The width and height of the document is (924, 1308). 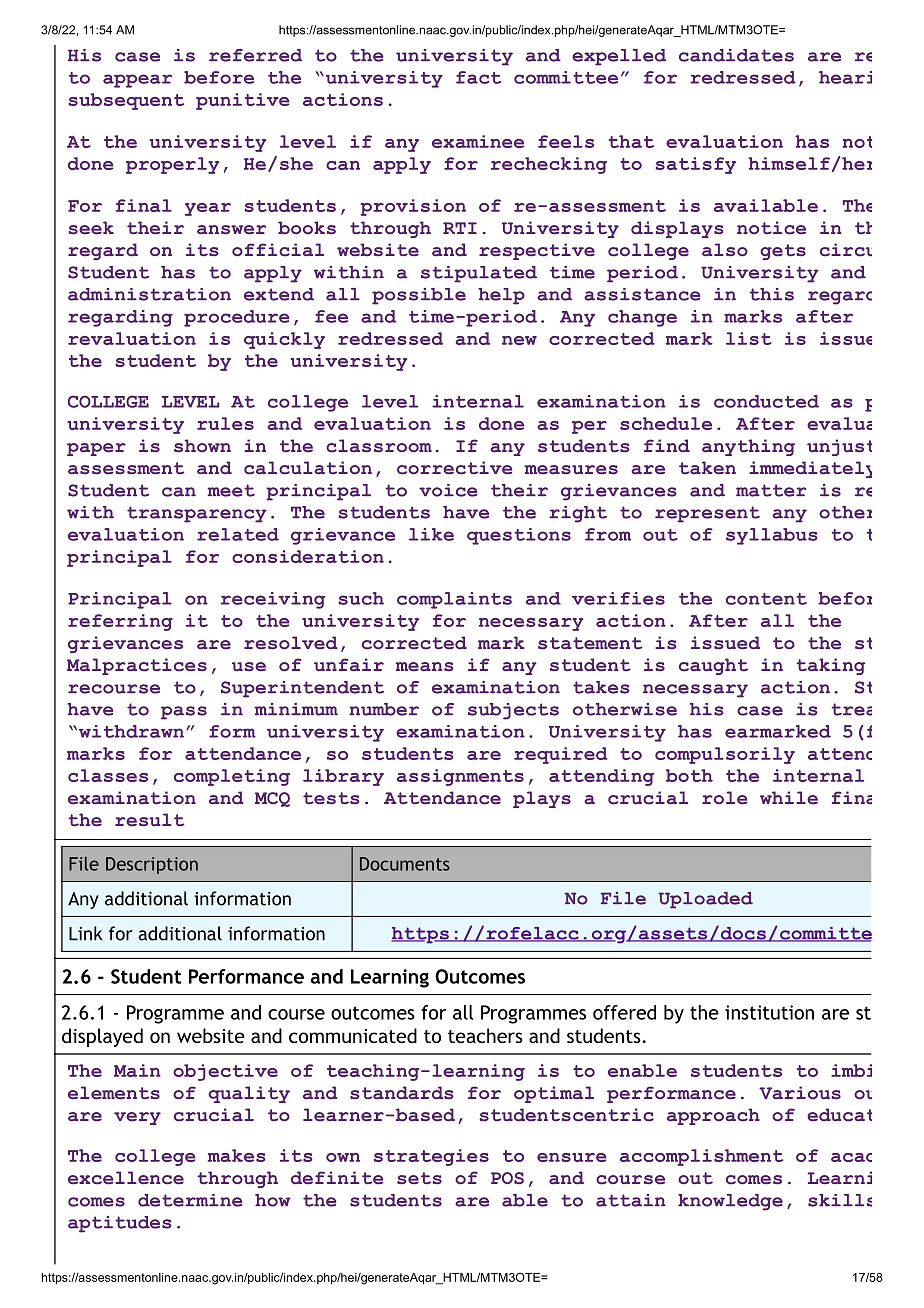 What do you see at coordinates (431, 1157) in the document?
I see `strategies` at bounding box center [431, 1157].
